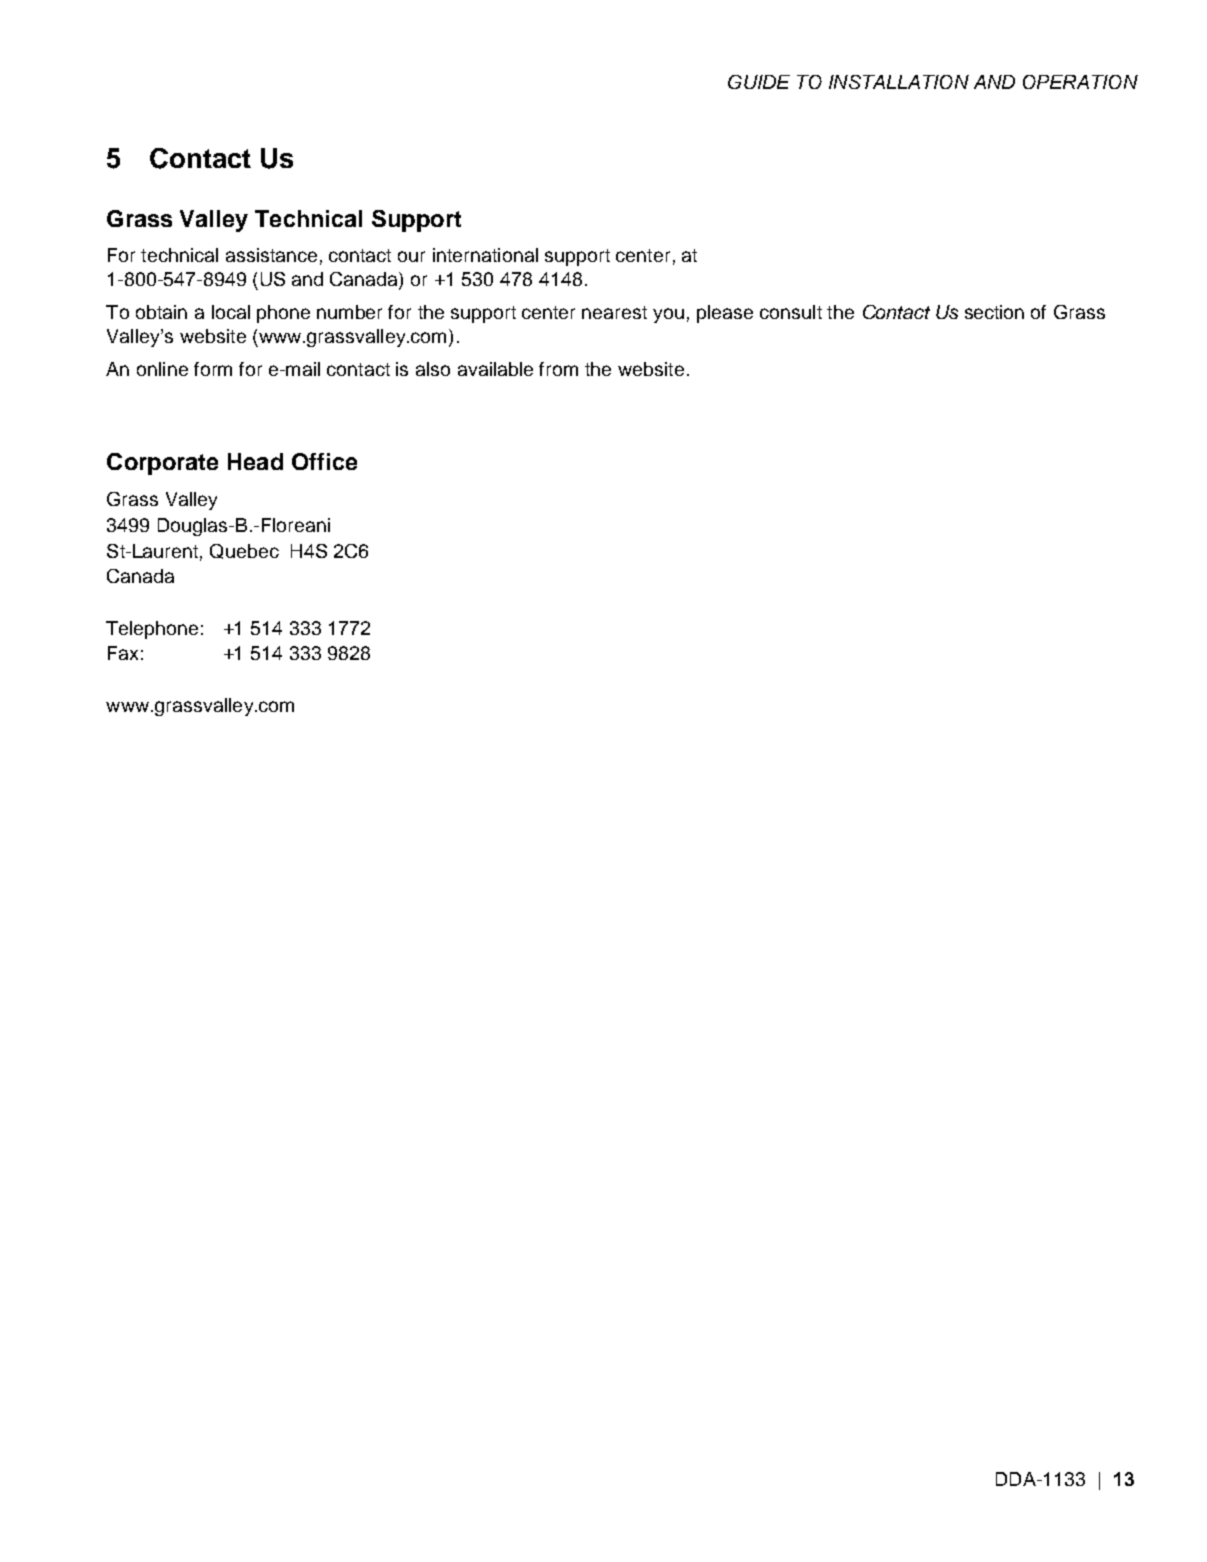 This screenshot has width=1207, height=1562. What do you see at coordinates (213, 369) in the screenshot?
I see `form` at bounding box center [213, 369].
